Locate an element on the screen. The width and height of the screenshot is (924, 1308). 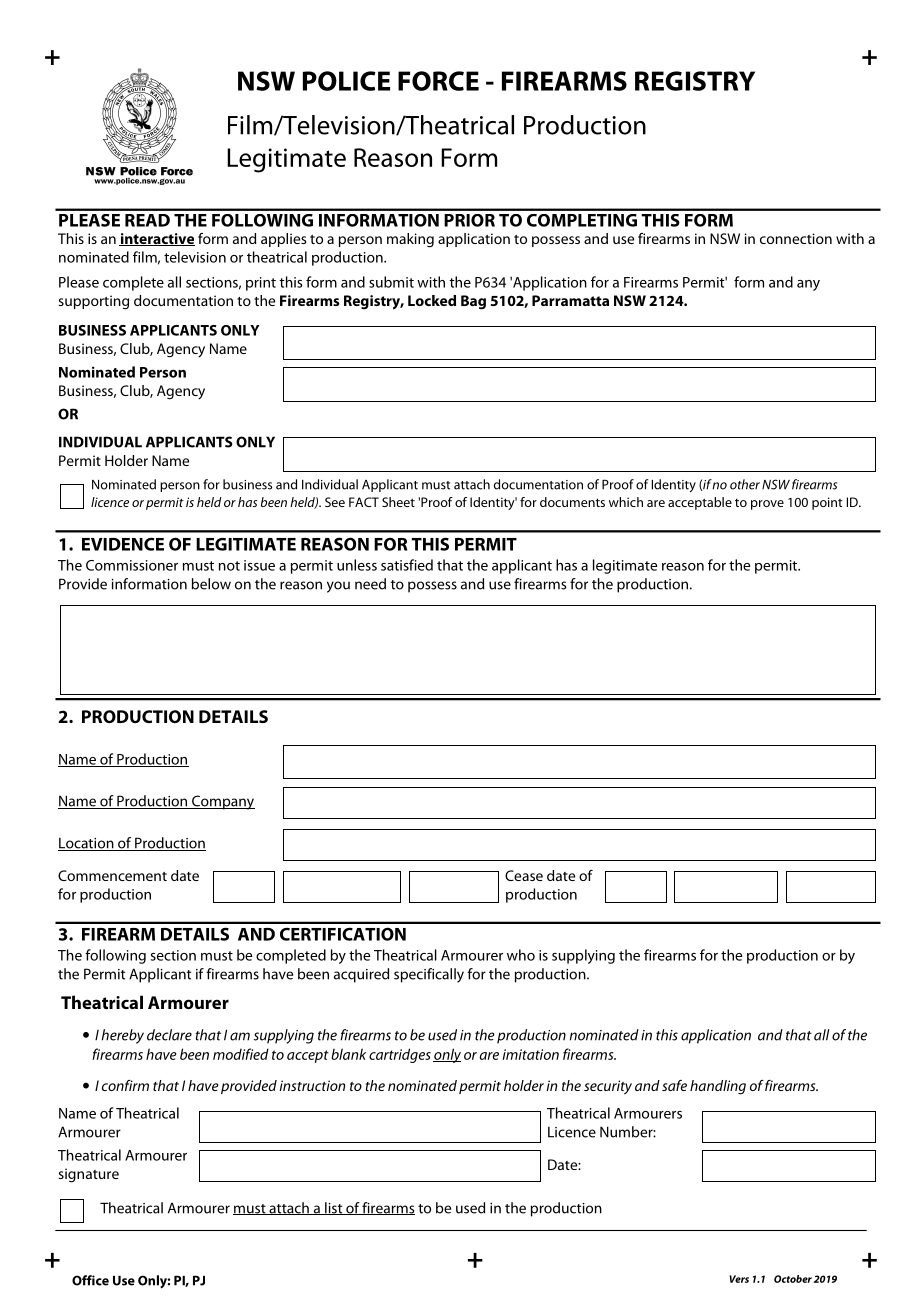
interactive is located at coordinates (157, 239).
